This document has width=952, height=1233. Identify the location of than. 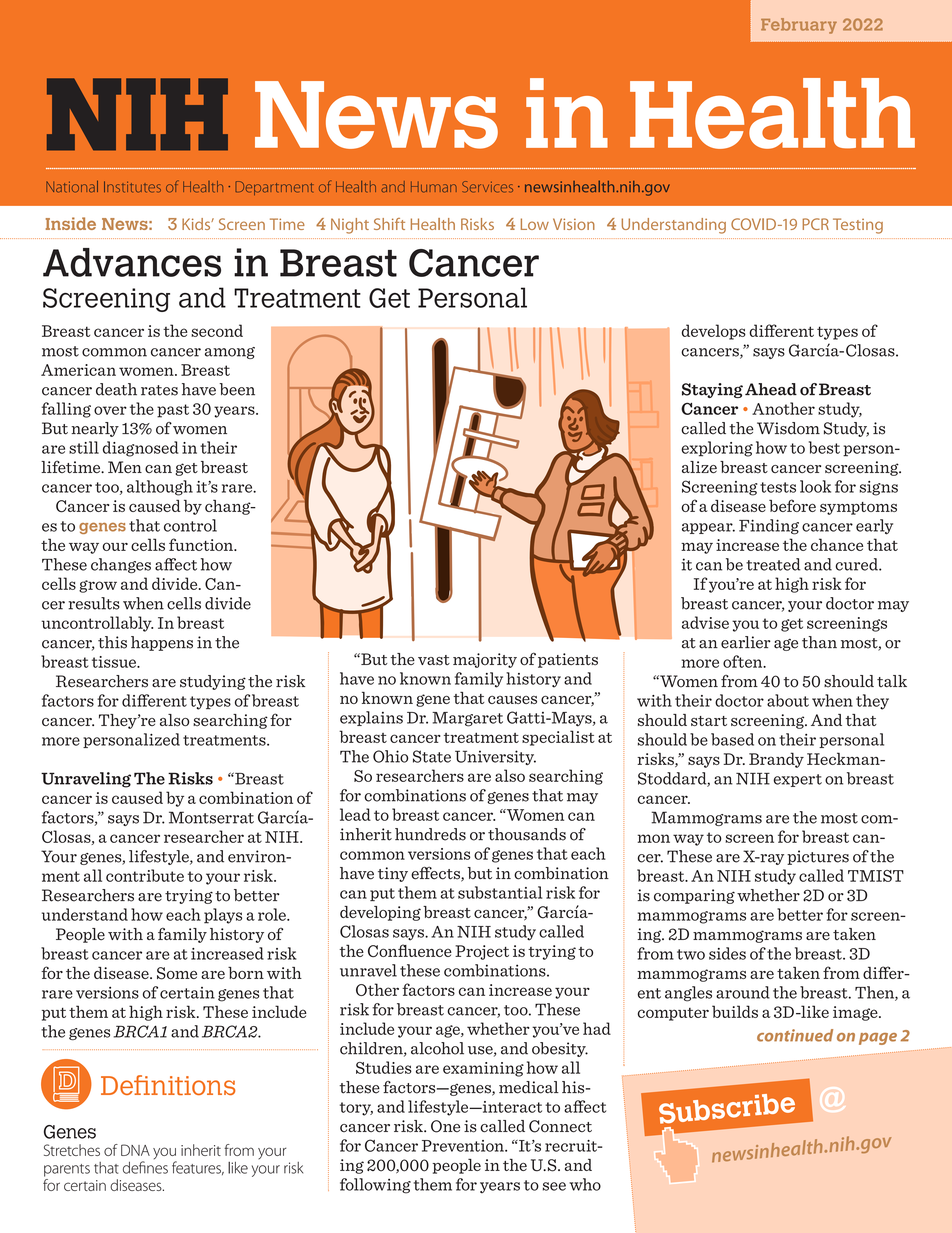
(819, 642).
